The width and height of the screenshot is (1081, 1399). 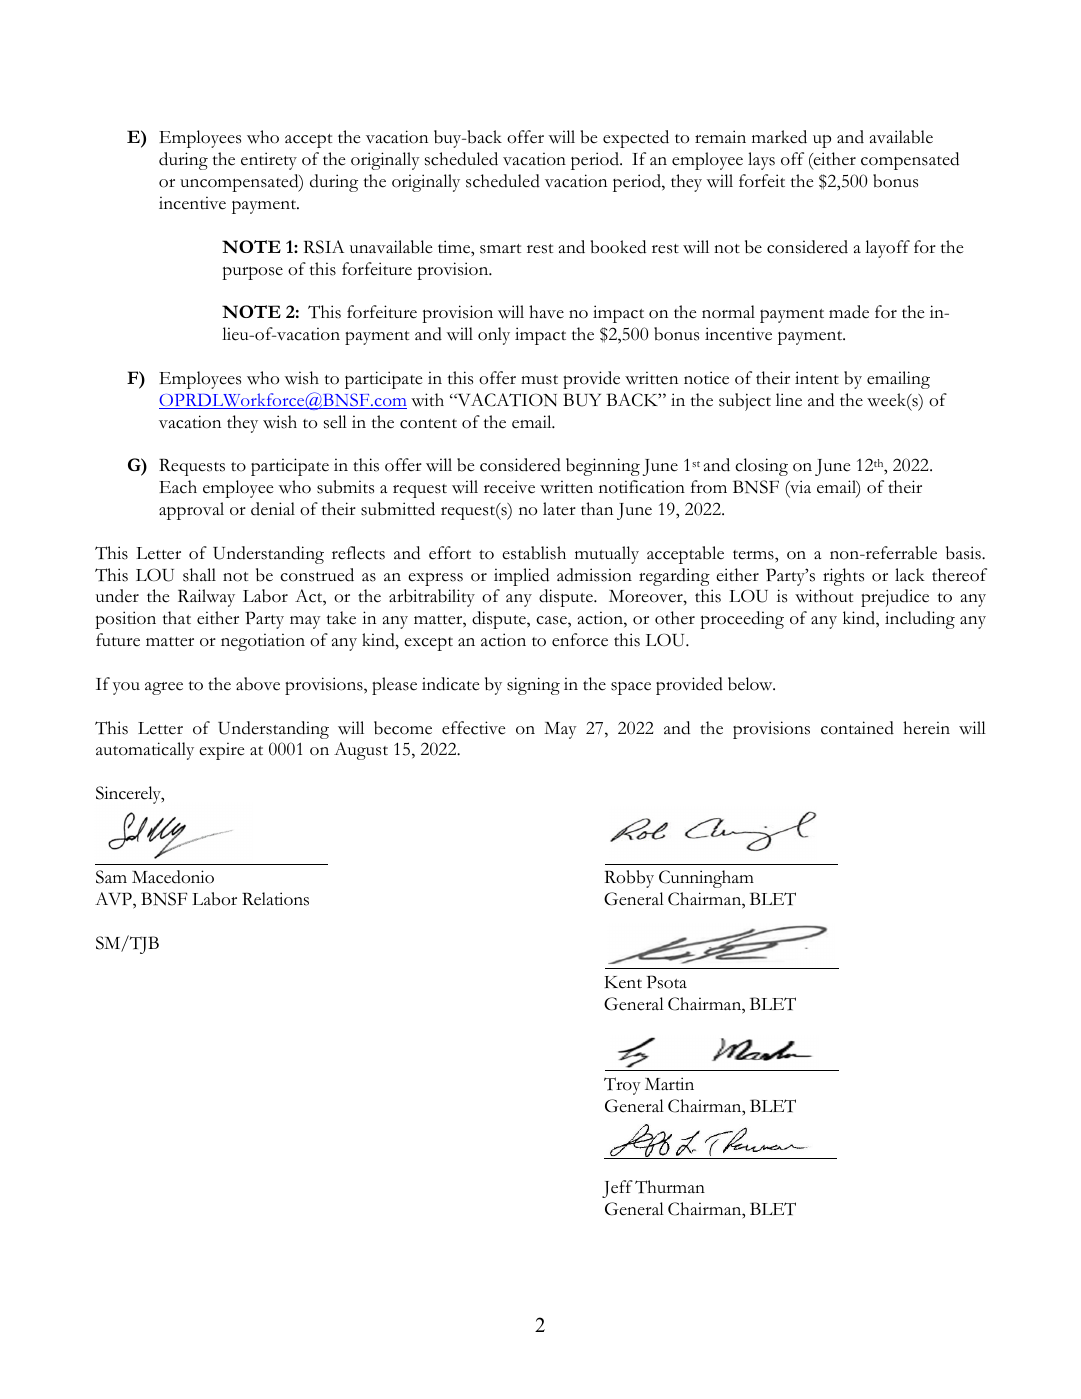 What do you see at coordinates (629, 879) in the screenshot?
I see `Robby` at bounding box center [629, 879].
